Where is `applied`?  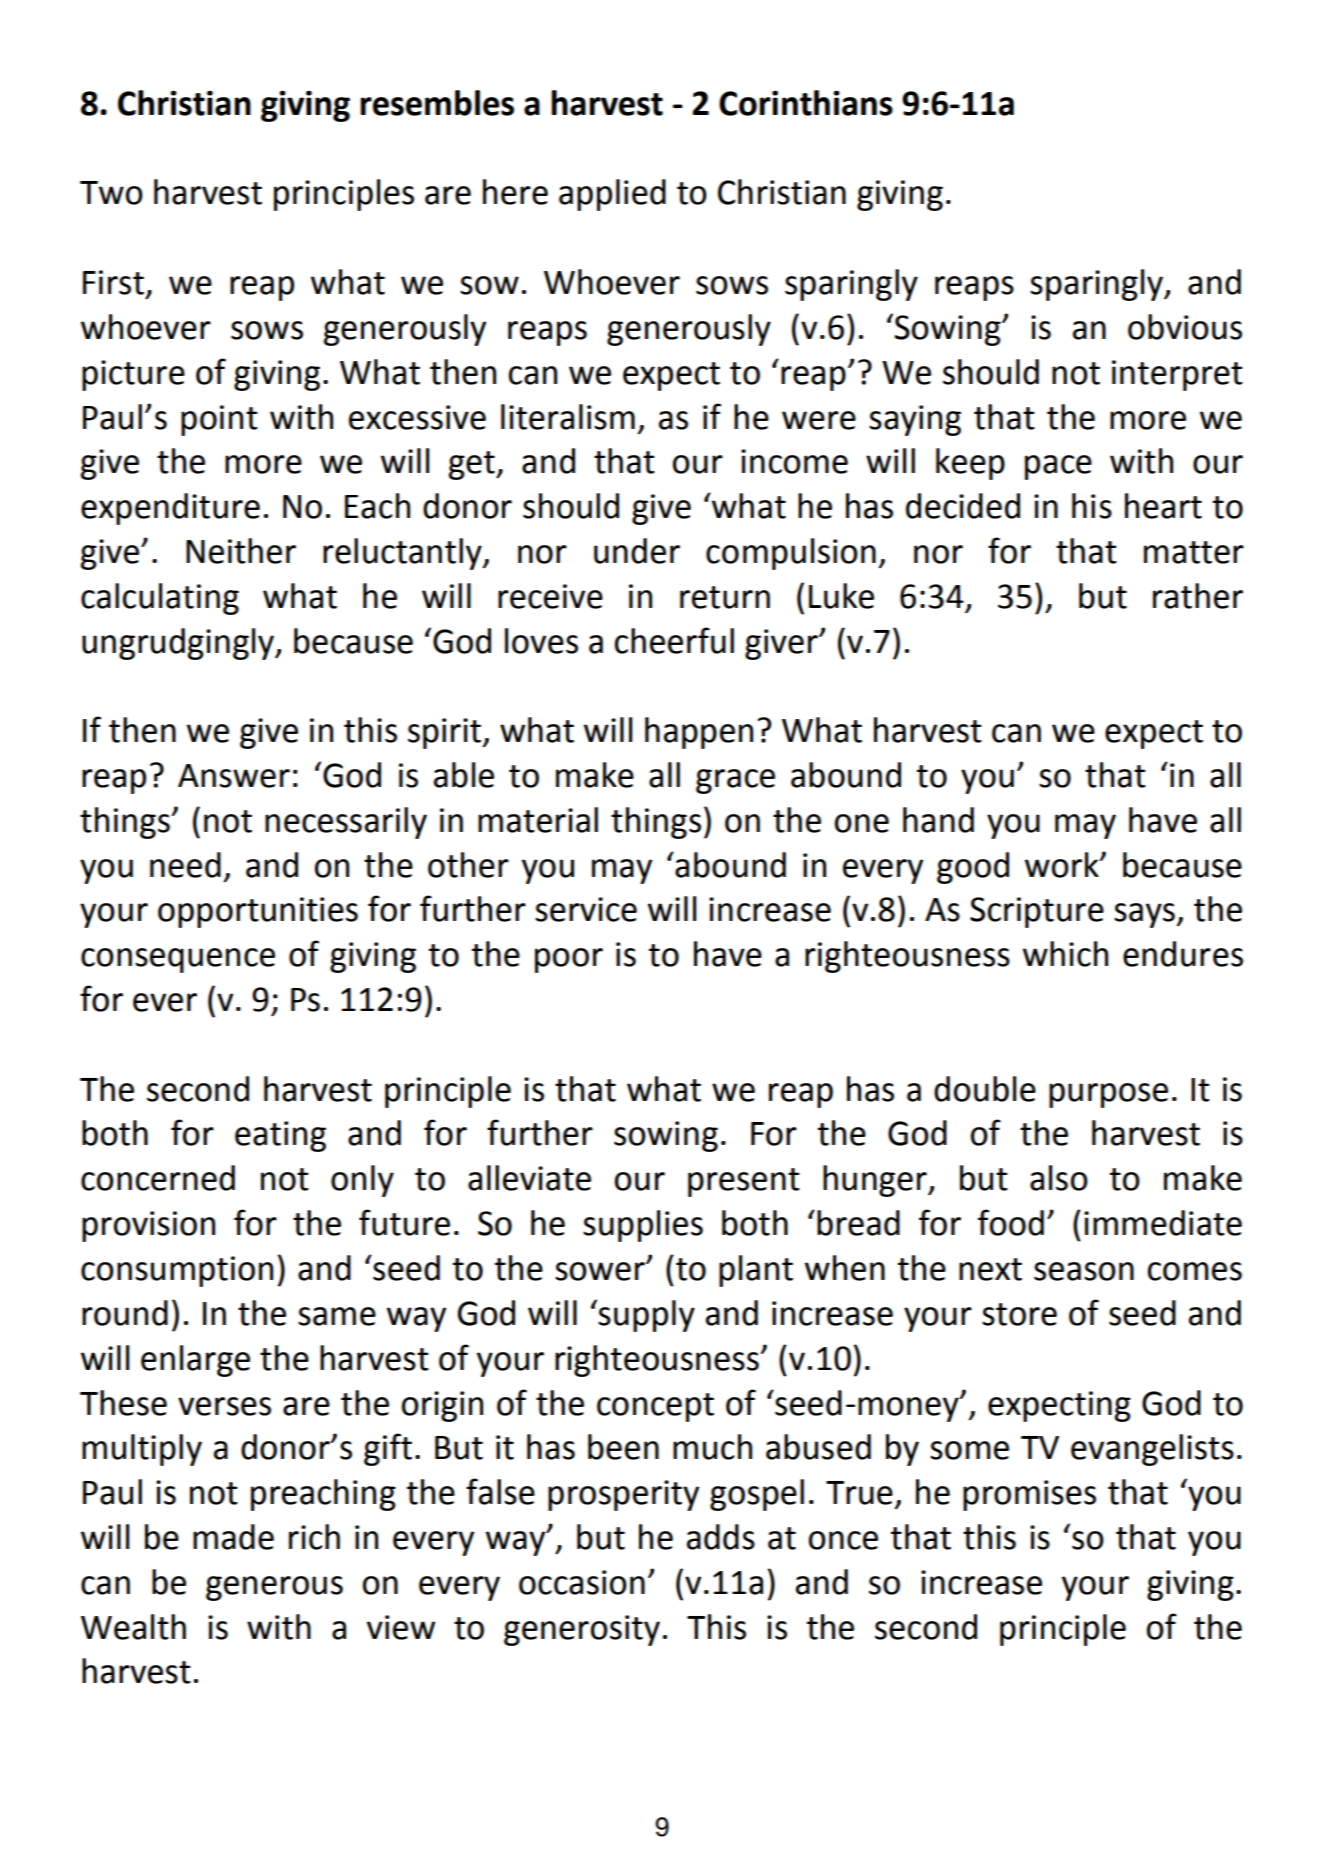
applied is located at coordinates (612, 195).
